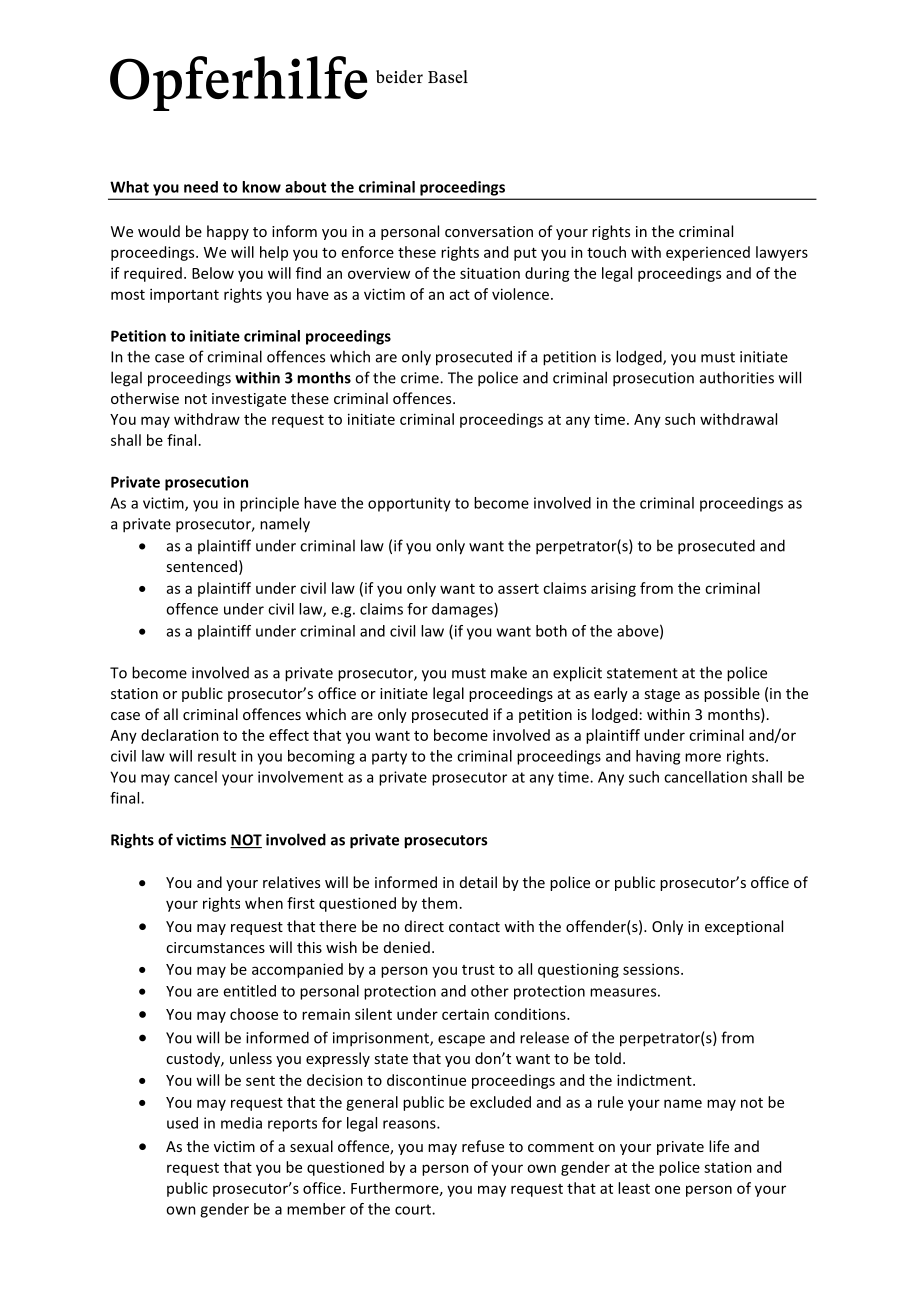 The image size is (924, 1309). I want to click on detail, so click(478, 882).
